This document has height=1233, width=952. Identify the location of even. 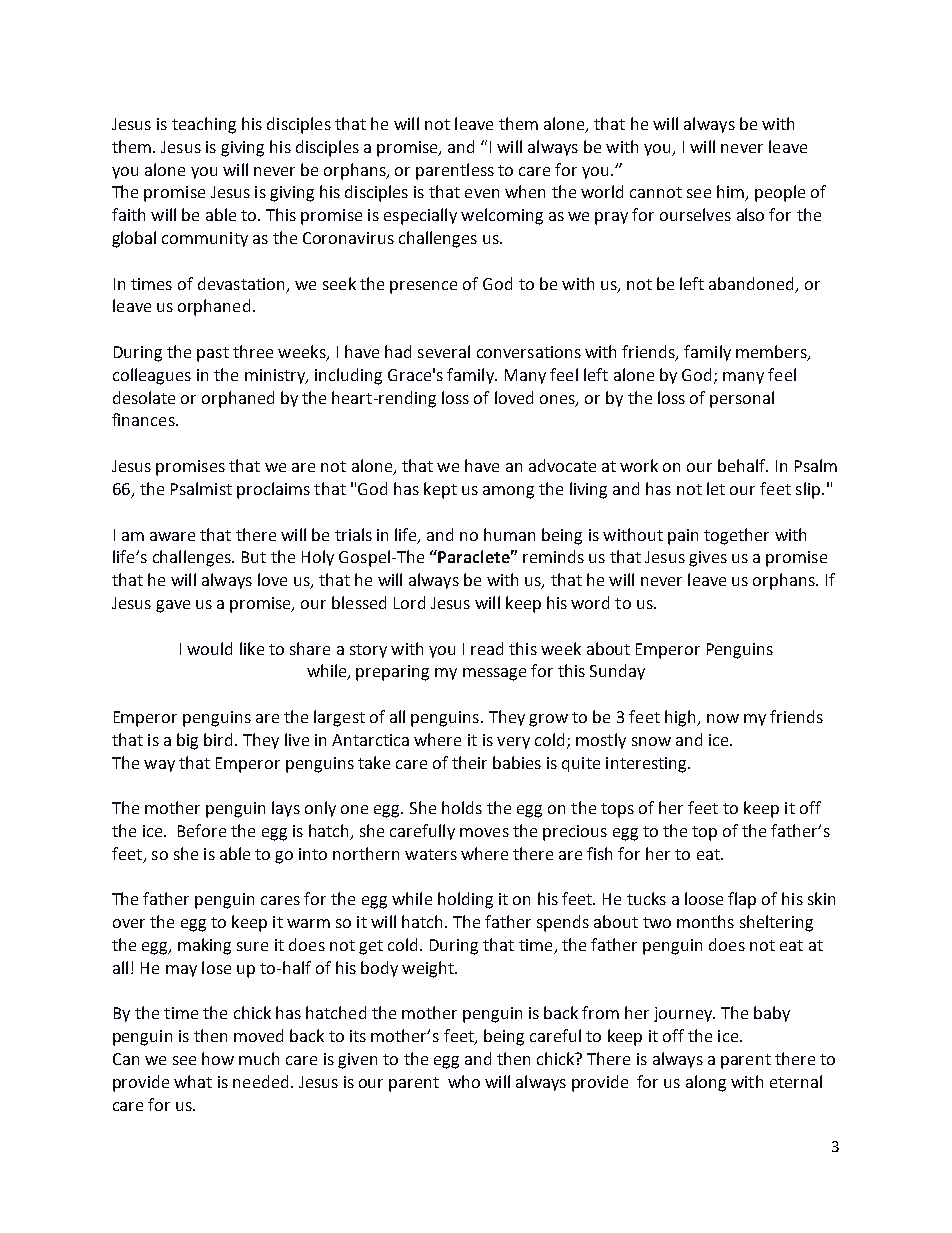
(482, 193).
